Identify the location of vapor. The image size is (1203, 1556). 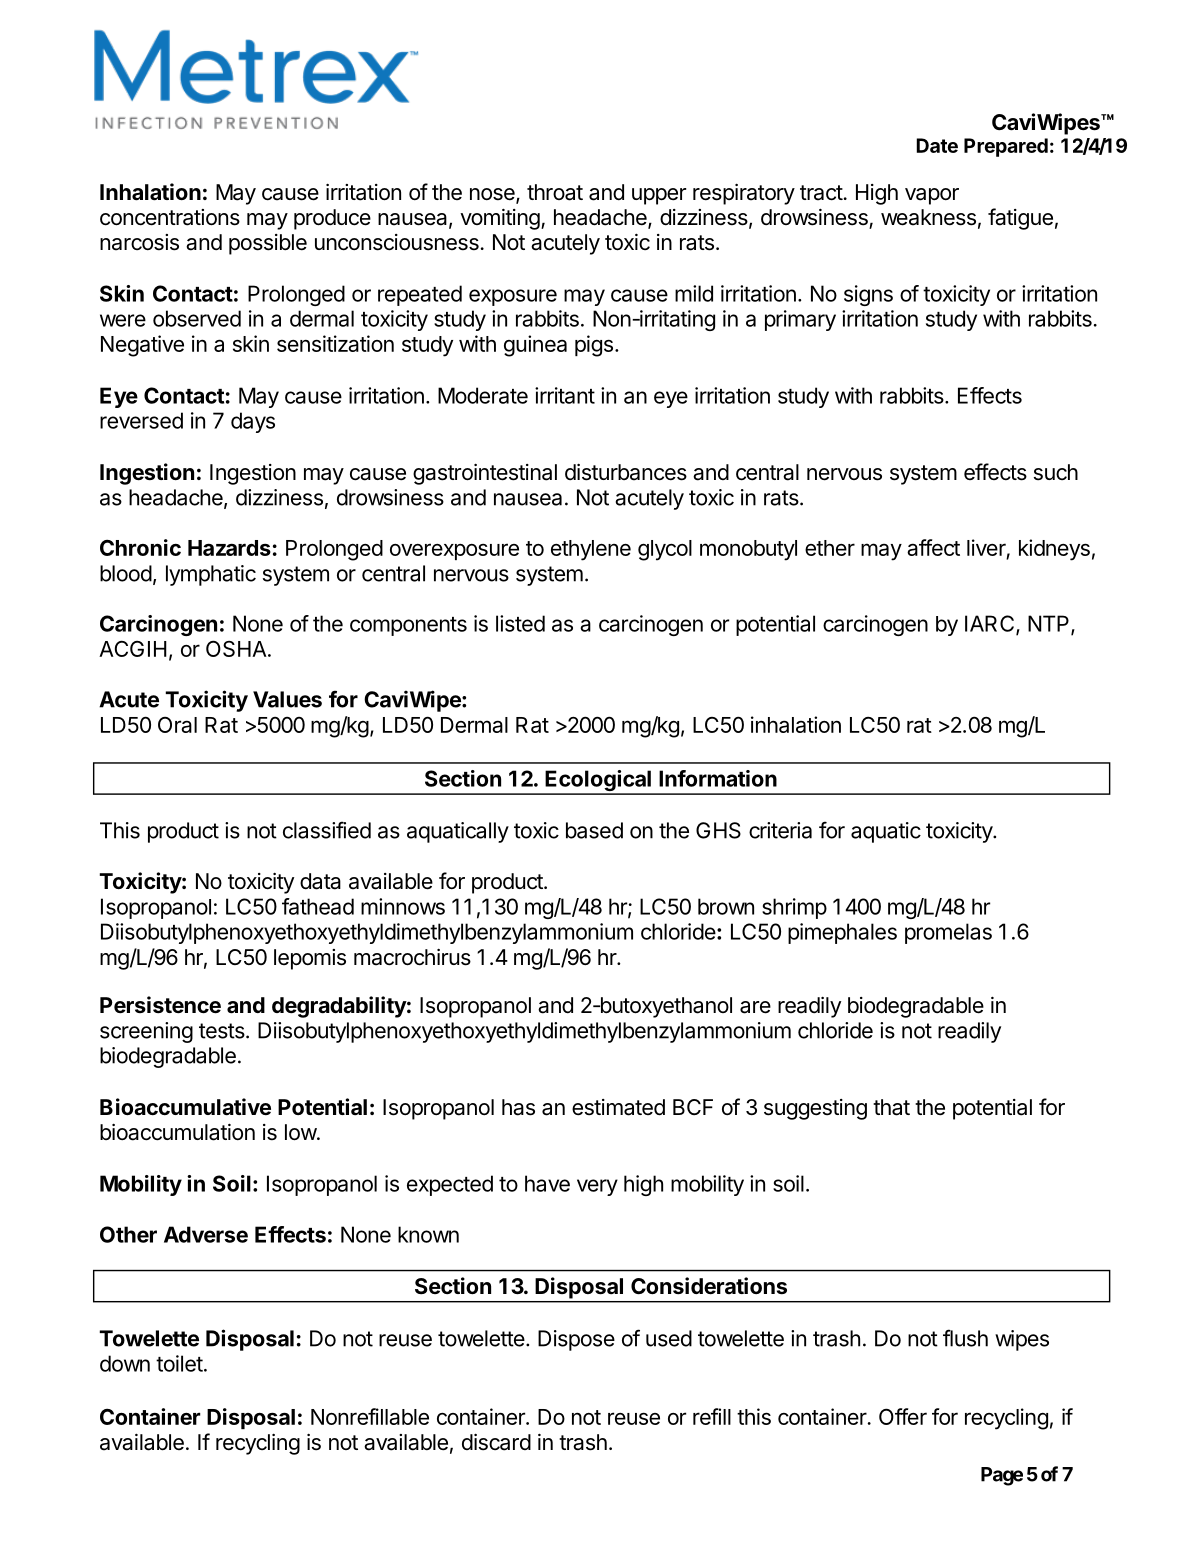
(932, 196).
